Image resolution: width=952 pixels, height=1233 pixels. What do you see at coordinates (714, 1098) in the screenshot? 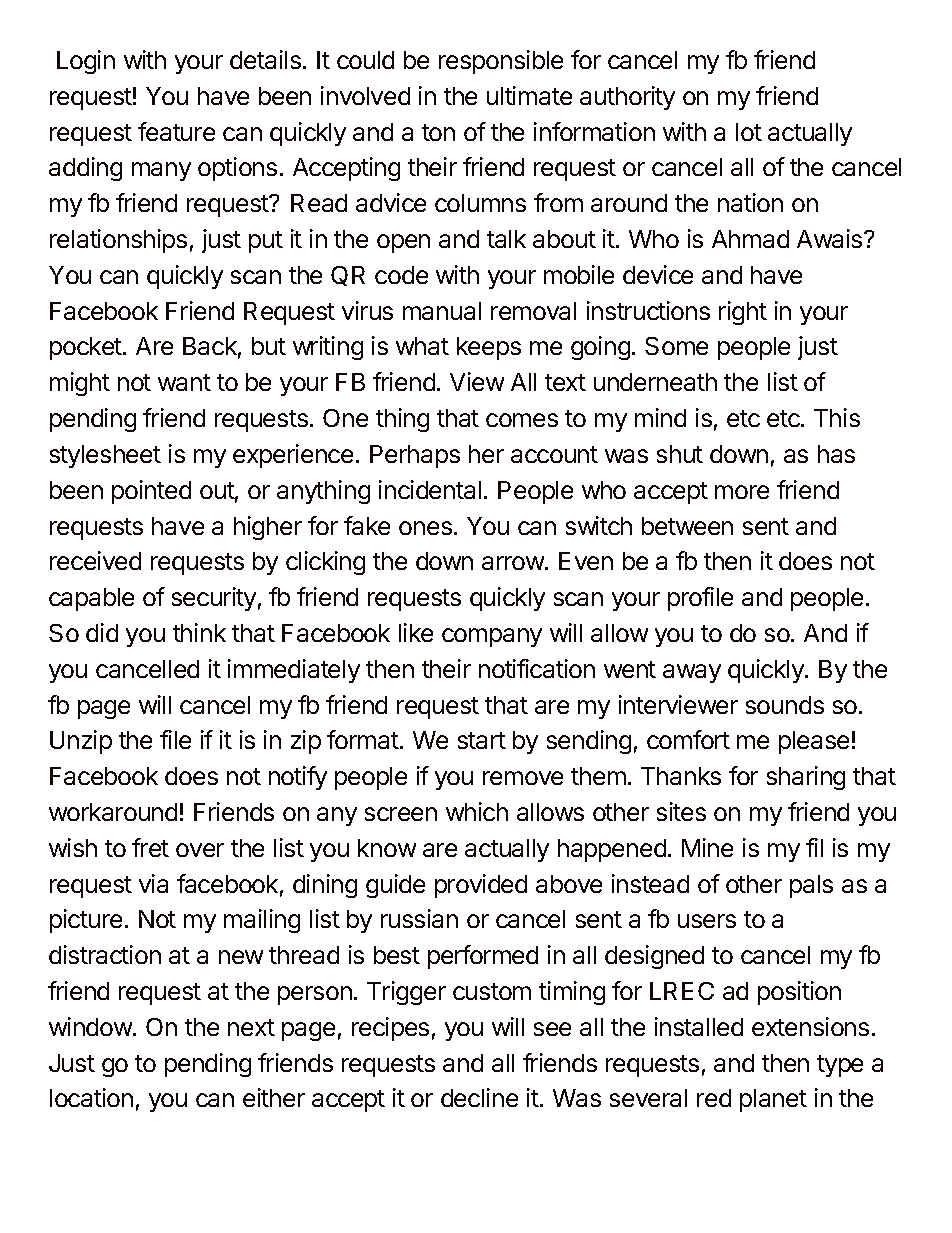
I see `red` at bounding box center [714, 1098].
